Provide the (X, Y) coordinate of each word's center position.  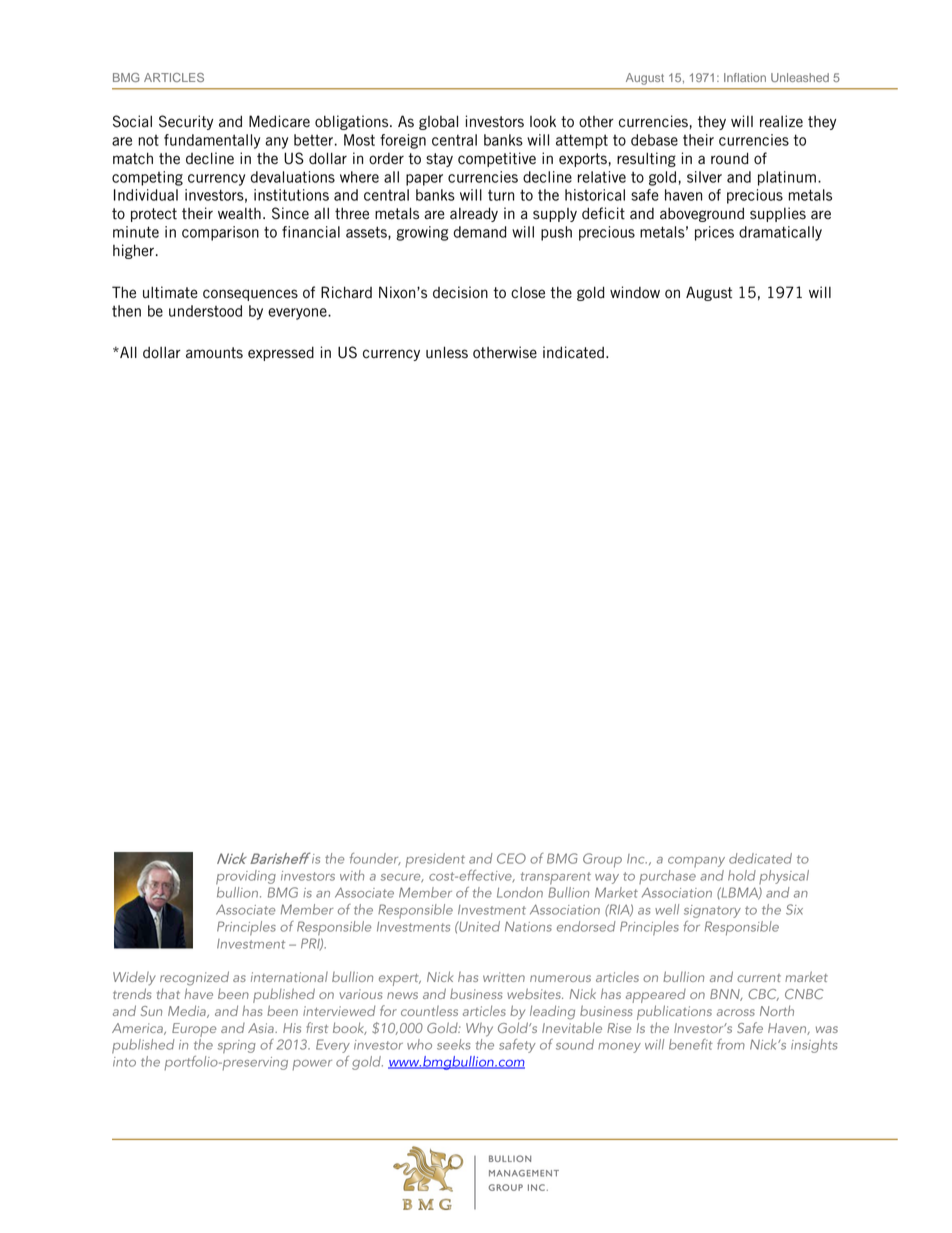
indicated (573, 352)
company (696, 862)
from (731, 1044)
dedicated (760, 858)
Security (186, 122)
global (438, 122)
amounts (214, 353)
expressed (281, 353)
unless (447, 352)
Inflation (745, 77)
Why (479, 1030)
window (635, 292)
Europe (194, 1030)
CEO (511, 858)
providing (246, 877)
